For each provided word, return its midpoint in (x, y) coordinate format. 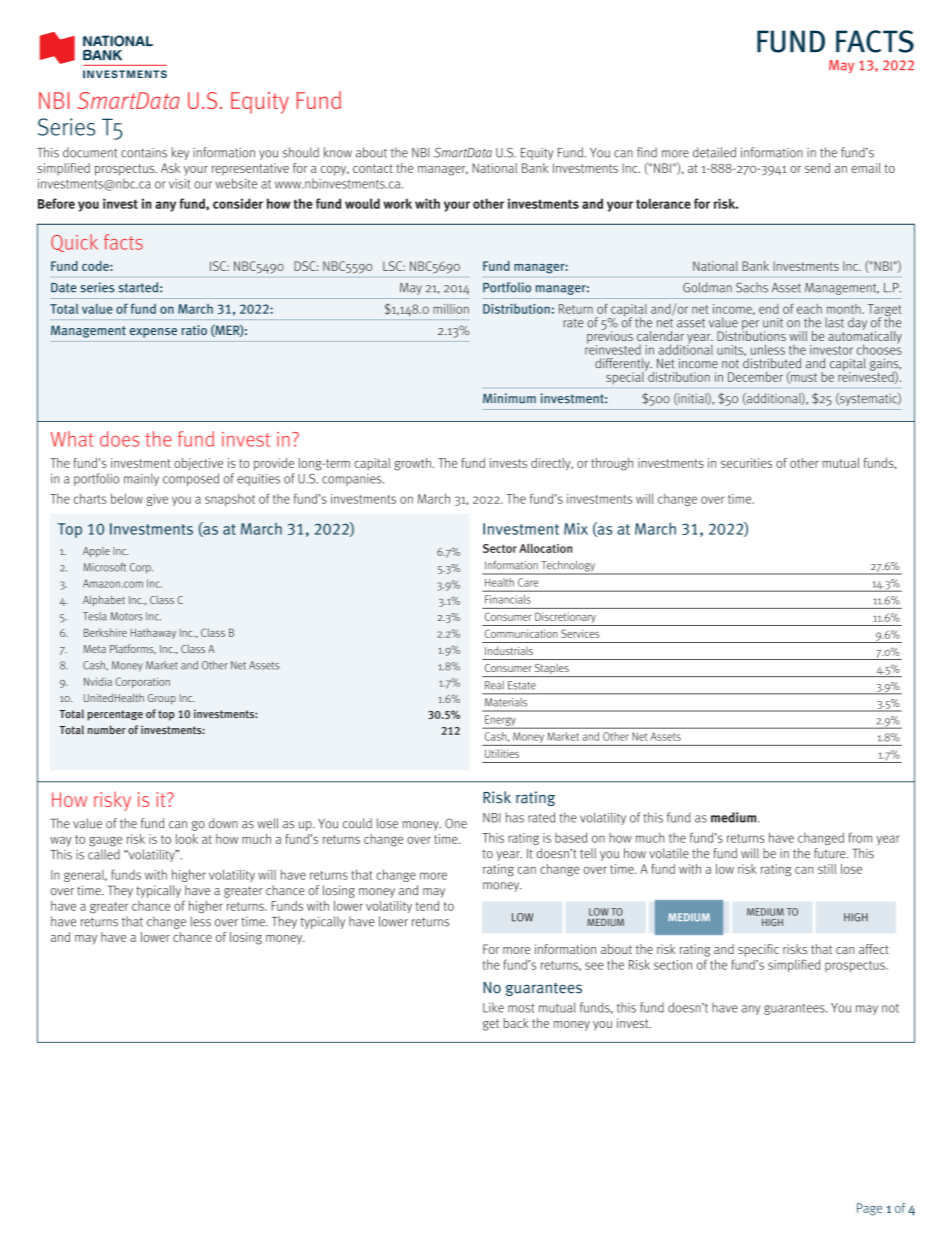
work (397, 203)
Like (493, 1007)
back (516, 1023)
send (817, 168)
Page (869, 1209)
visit (180, 184)
